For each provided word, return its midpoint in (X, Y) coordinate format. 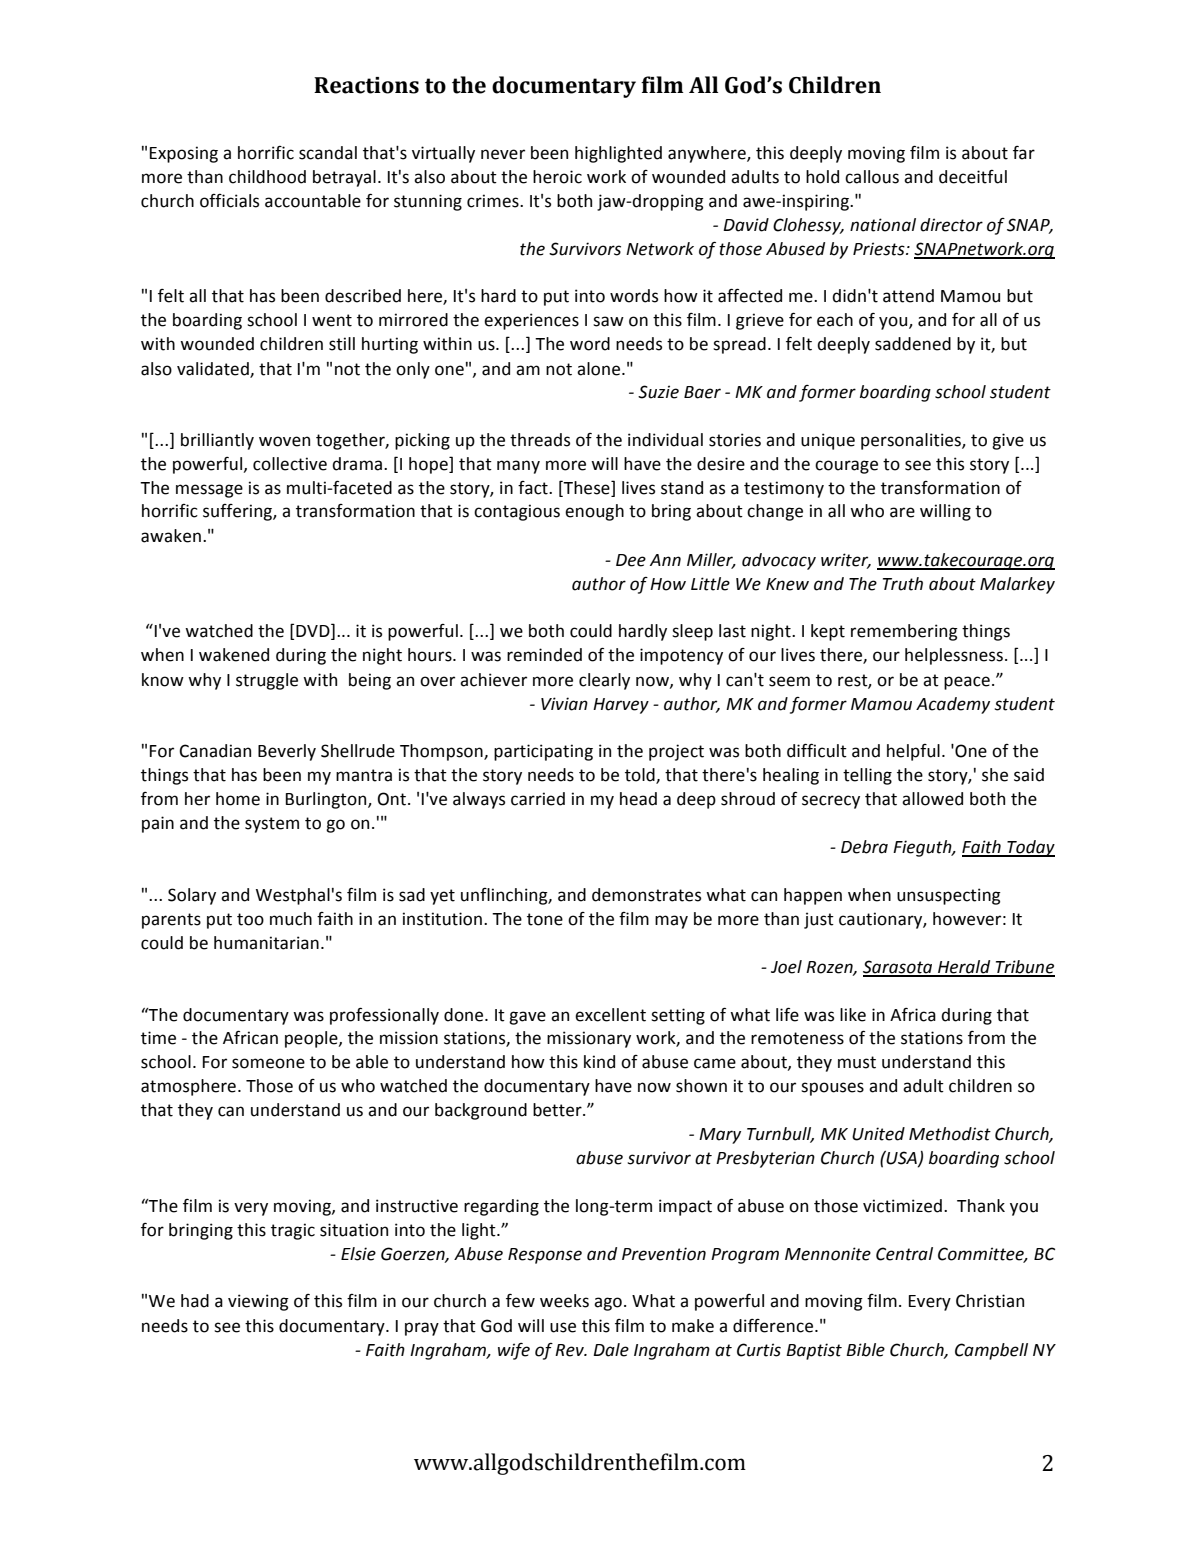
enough (594, 512)
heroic (557, 177)
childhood (267, 177)
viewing (258, 1302)
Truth (903, 584)
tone (545, 919)
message (209, 491)
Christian (990, 1301)
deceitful (973, 177)
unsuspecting (949, 896)
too (250, 919)
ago (608, 1304)
